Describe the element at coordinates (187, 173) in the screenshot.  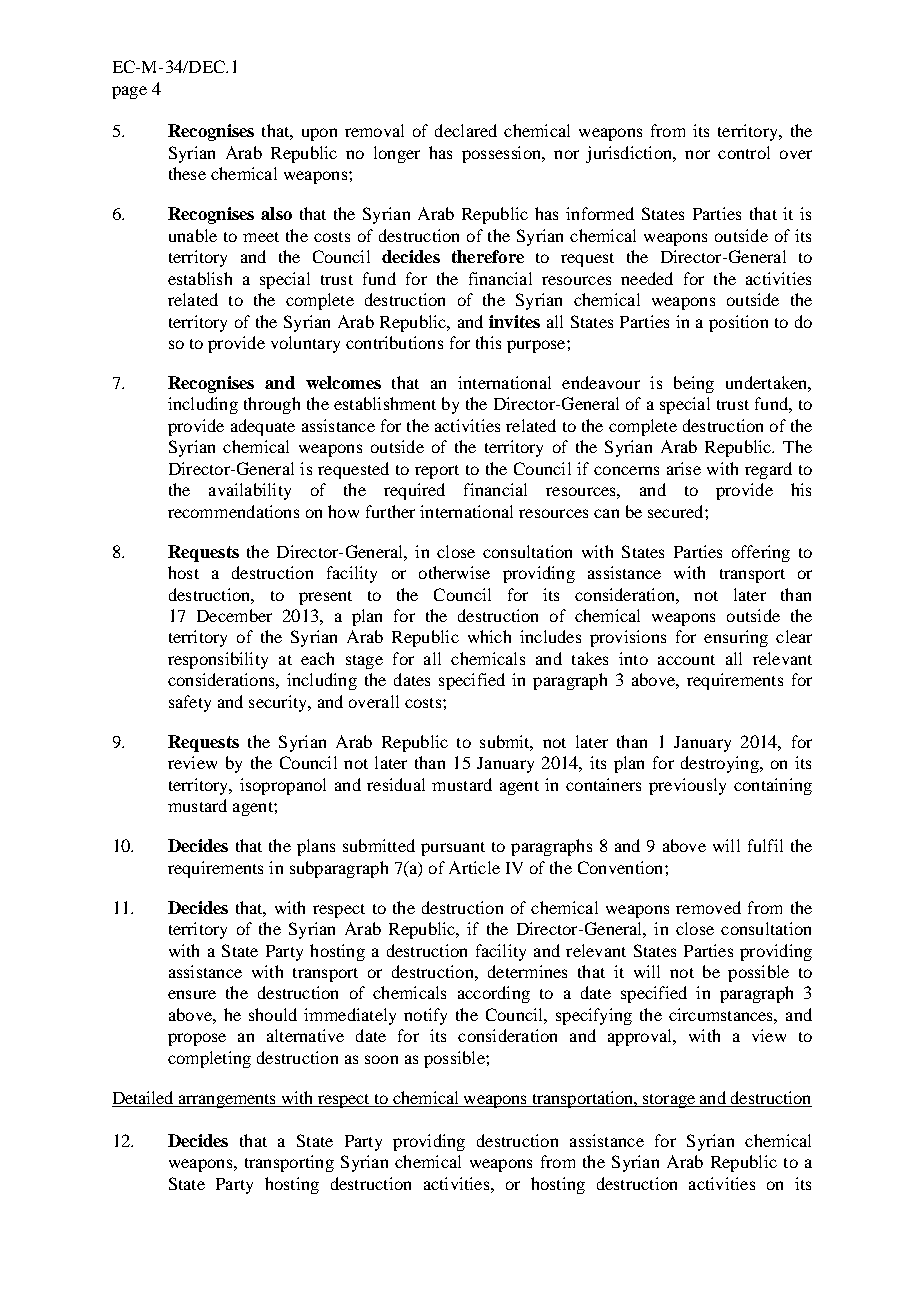
I see `these` at that location.
